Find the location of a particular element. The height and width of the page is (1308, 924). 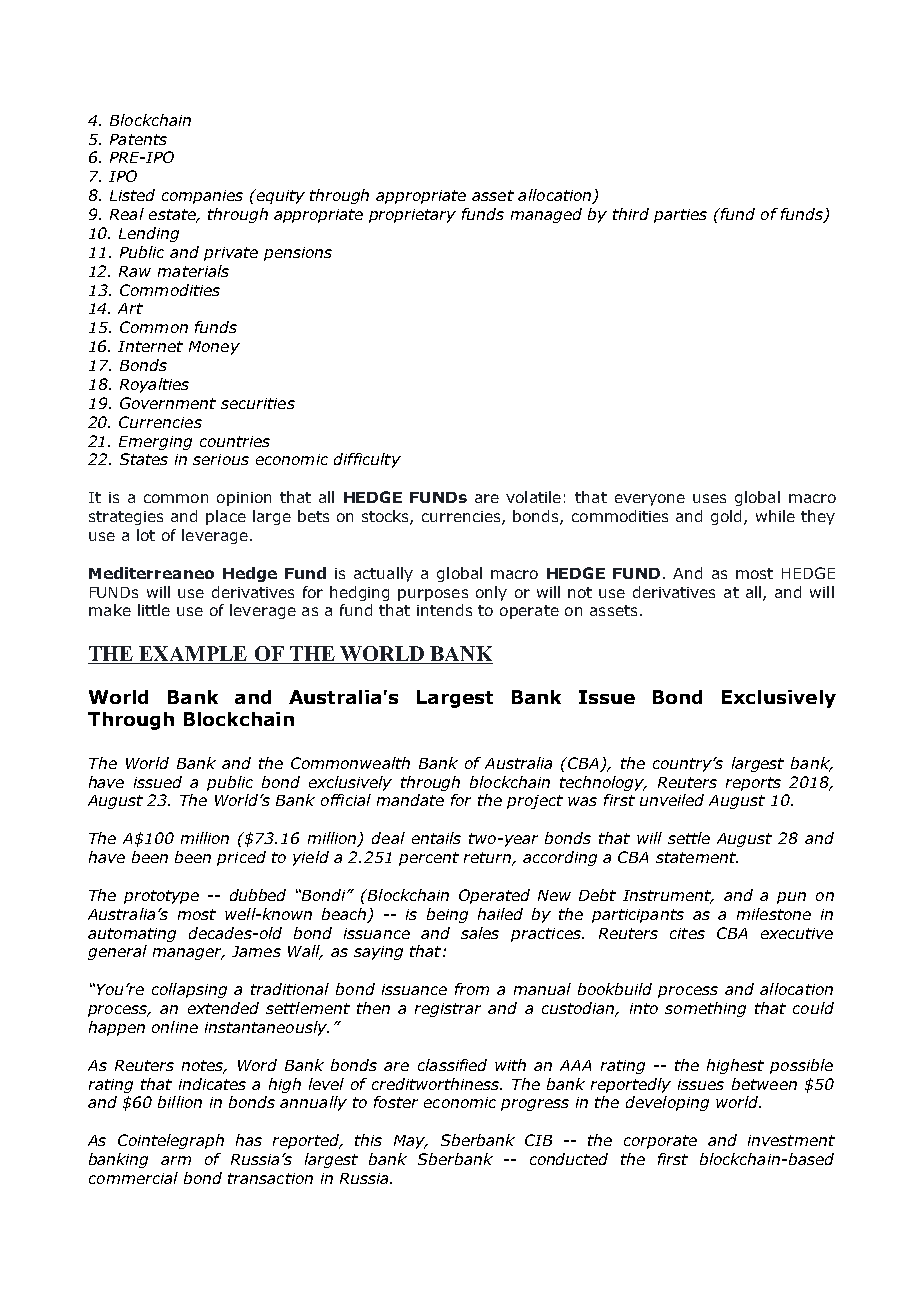

parties is located at coordinates (680, 216).
